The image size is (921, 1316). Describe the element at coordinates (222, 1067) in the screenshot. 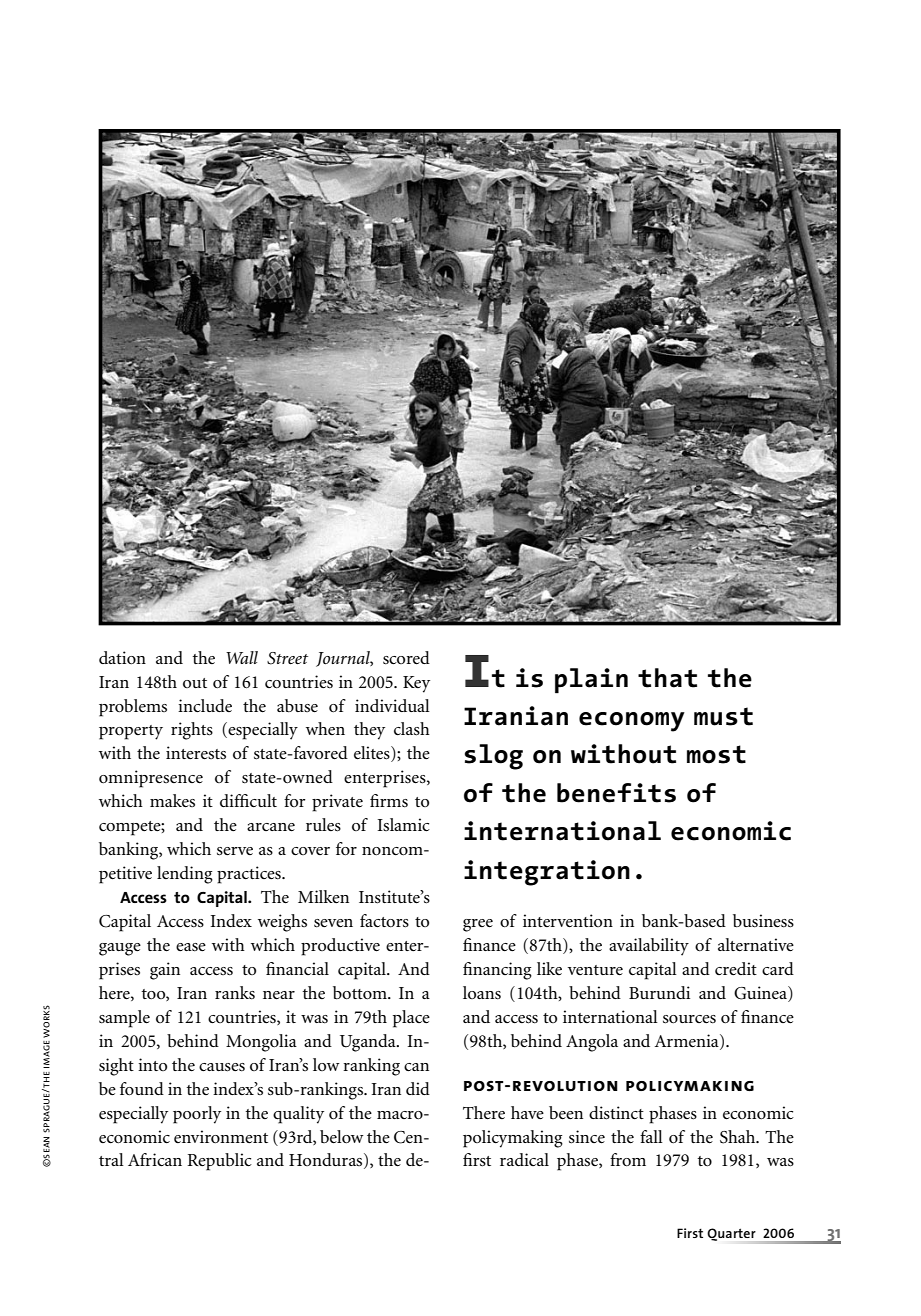

I see `causes` at that location.
